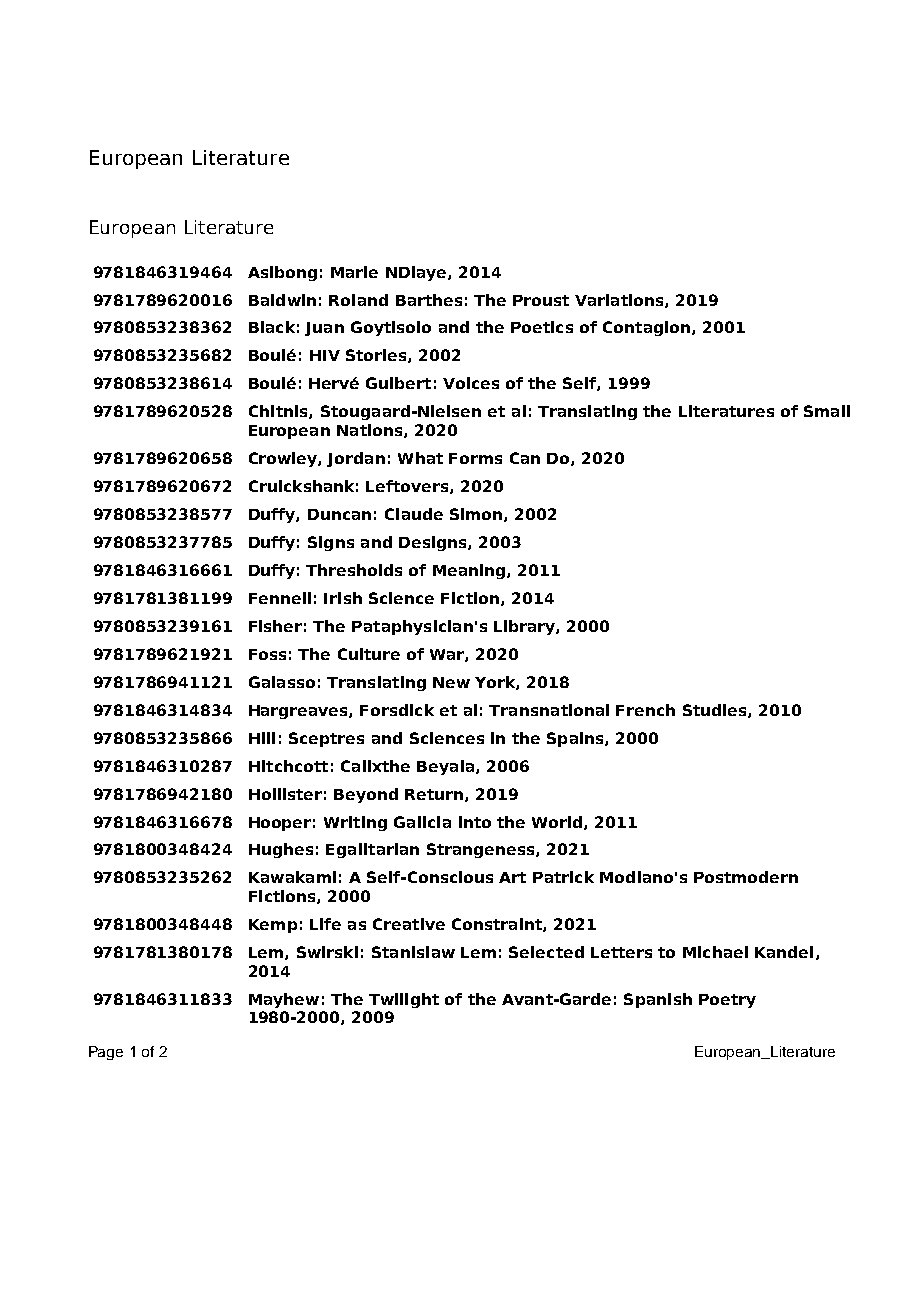 Image resolution: width=924 pixels, height=1308 pixels. What do you see at coordinates (646, 328) in the page?
I see `Contagion` at bounding box center [646, 328].
